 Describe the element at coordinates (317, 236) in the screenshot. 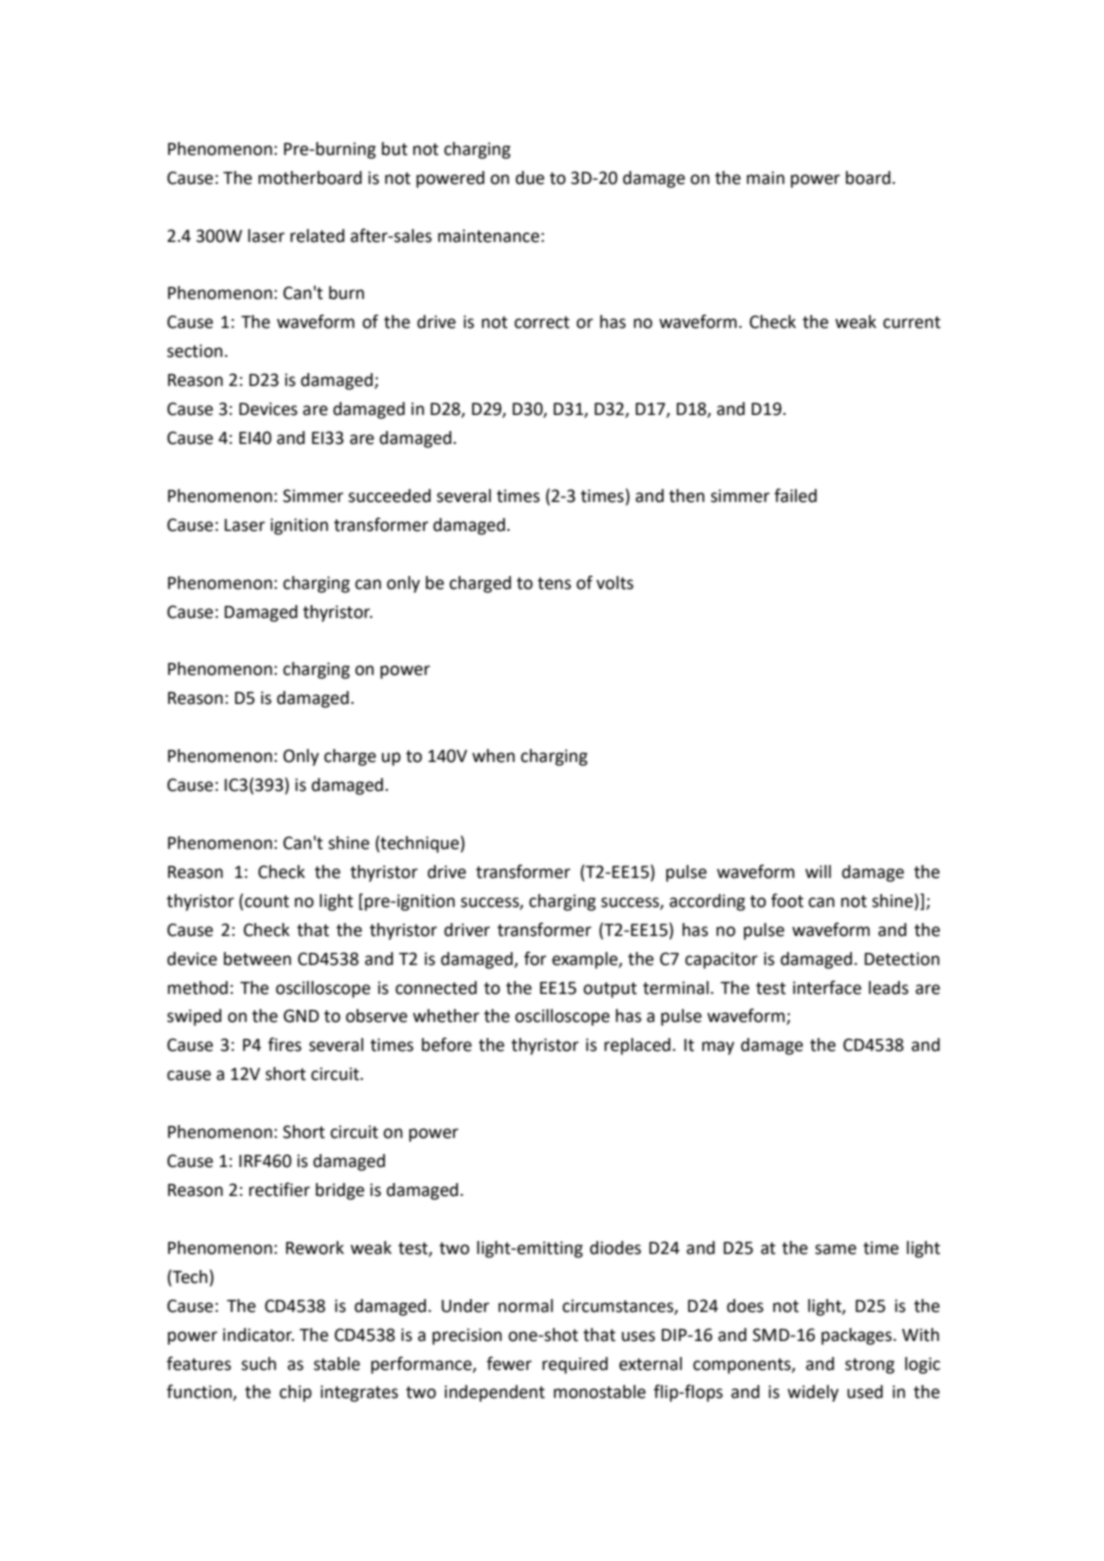

I see `related` at that location.
